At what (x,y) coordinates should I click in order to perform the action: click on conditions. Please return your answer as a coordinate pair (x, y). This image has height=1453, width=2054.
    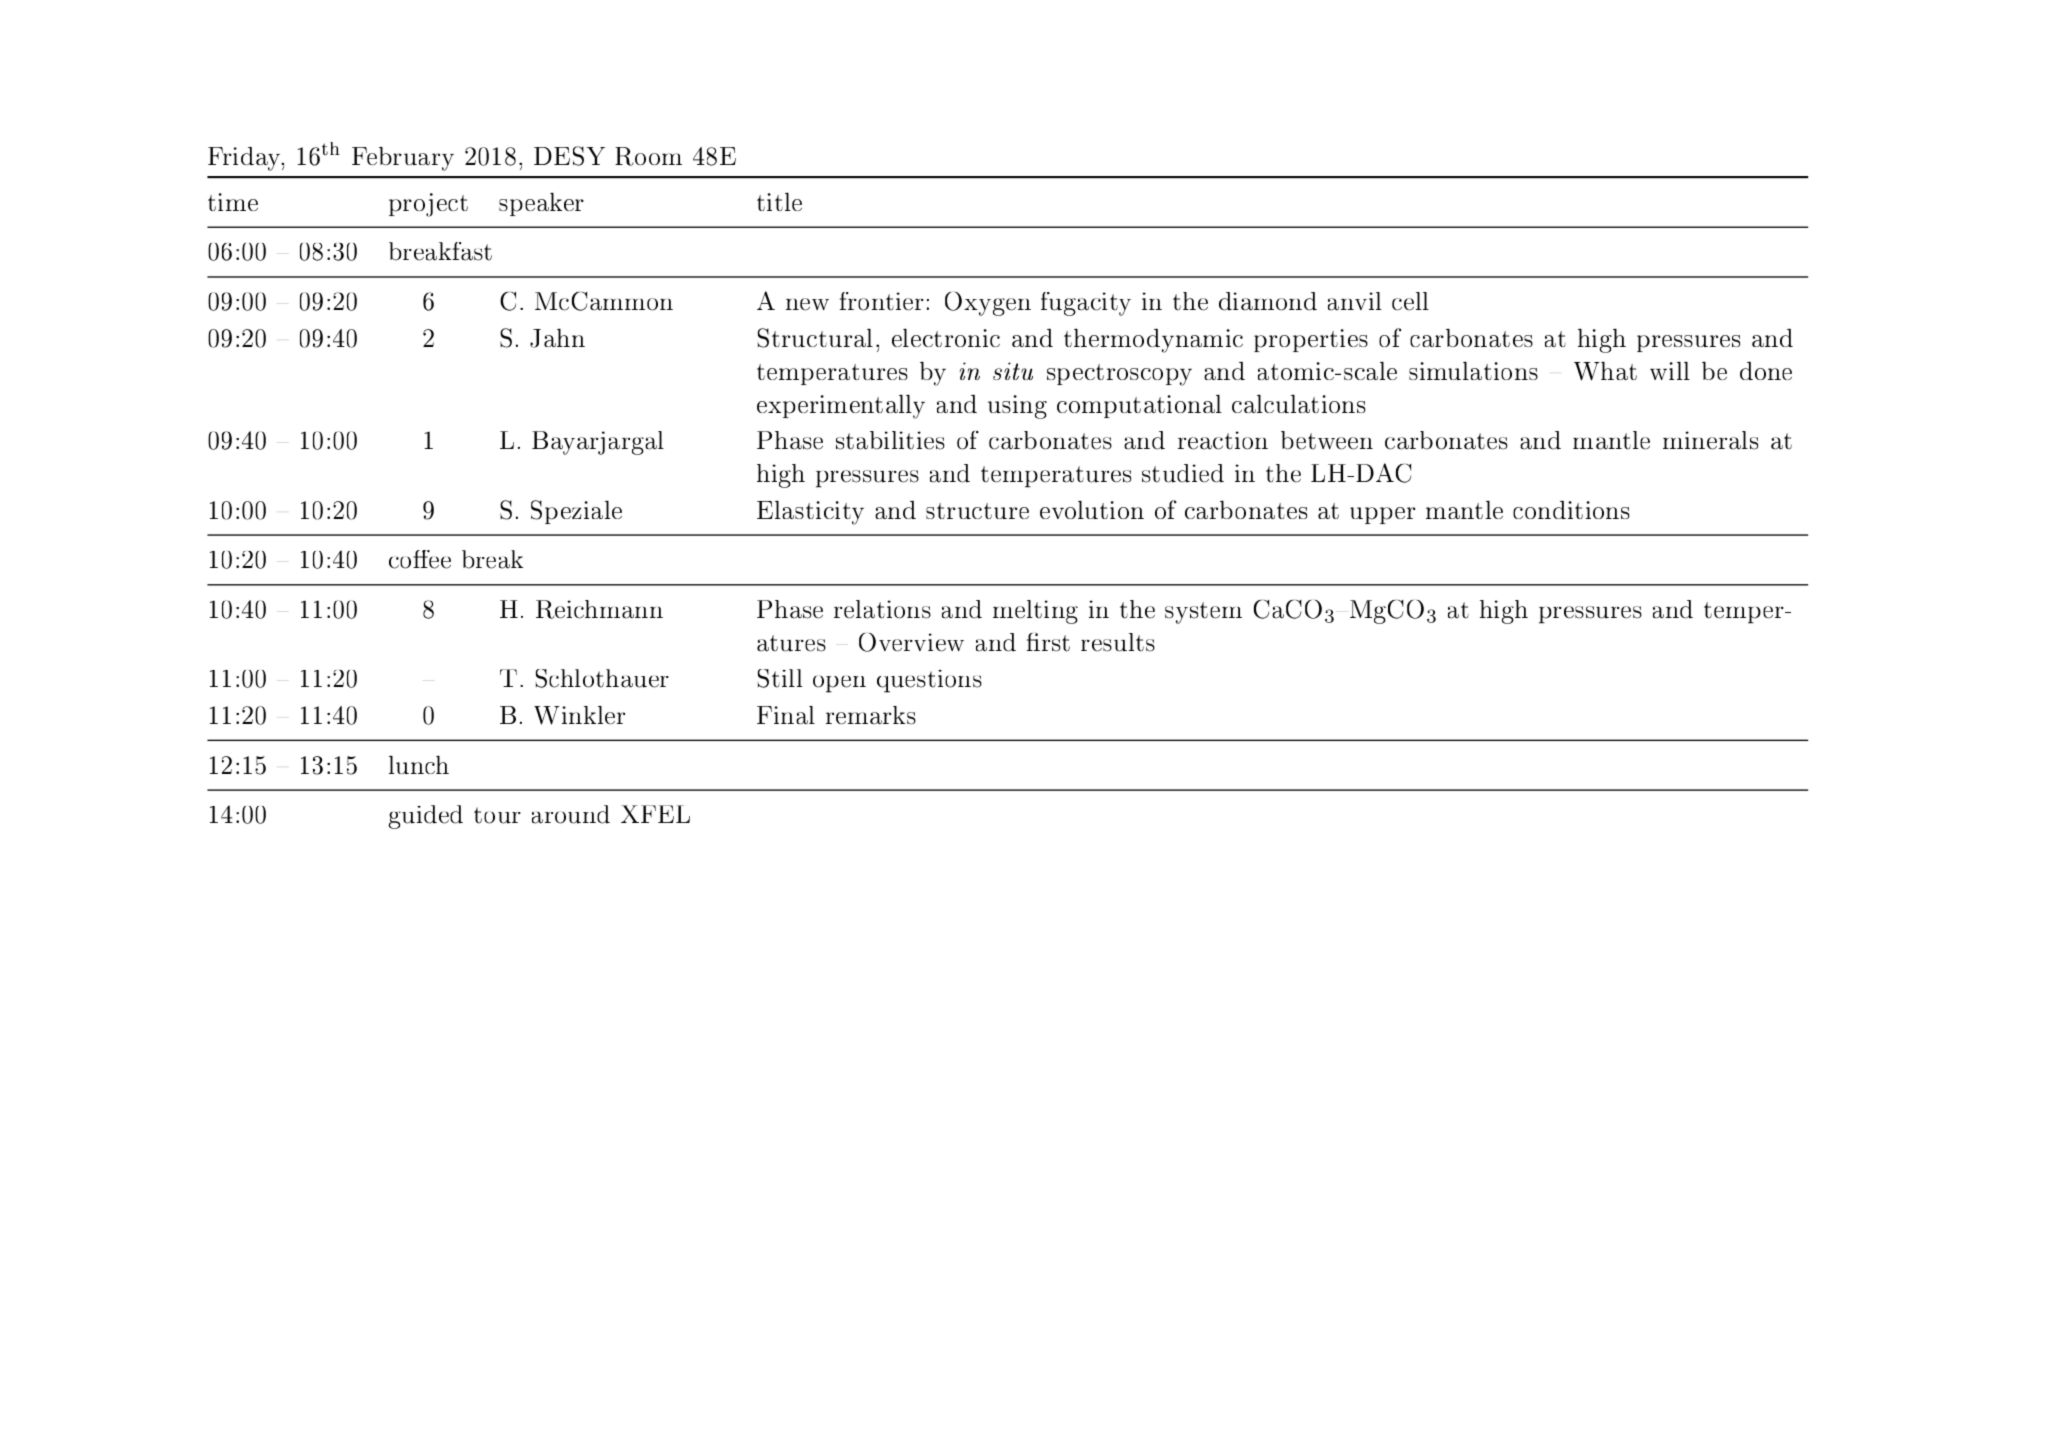
    Looking at the image, I should click on (1571, 509).
